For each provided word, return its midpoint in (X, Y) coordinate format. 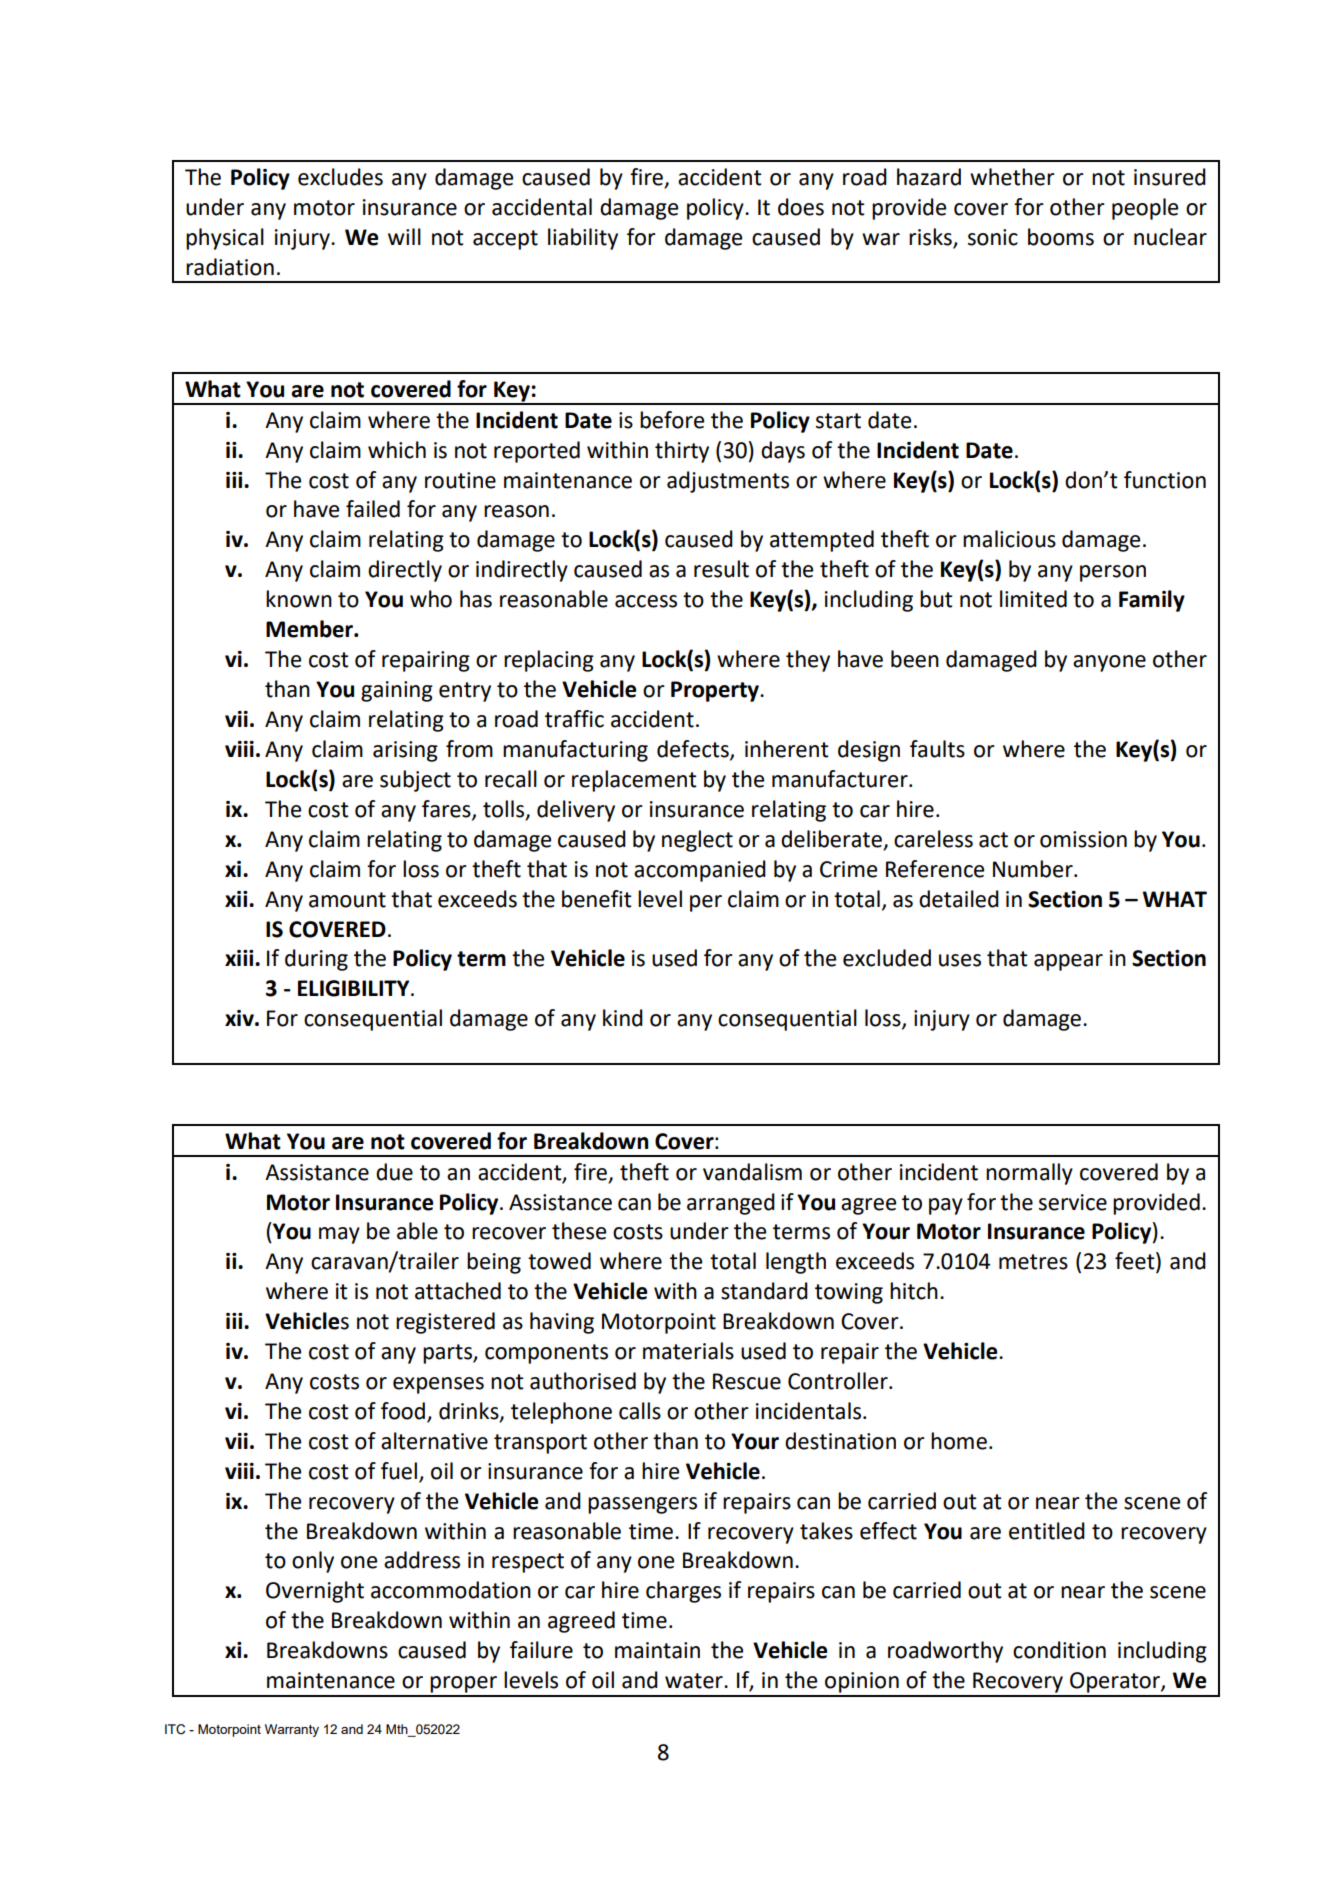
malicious (1009, 539)
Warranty (292, 1730)
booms (1061, 237)
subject (415, 781)
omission (1083, 839)
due (394, 1172)
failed (373, 509)
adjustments (728, 482)
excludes (340, 177)
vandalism (752, 1172)
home (959, 1441)
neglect (697, 841)
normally (1029, 1174)
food (404, 1412)
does (801, 207)
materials (688, 1351)
